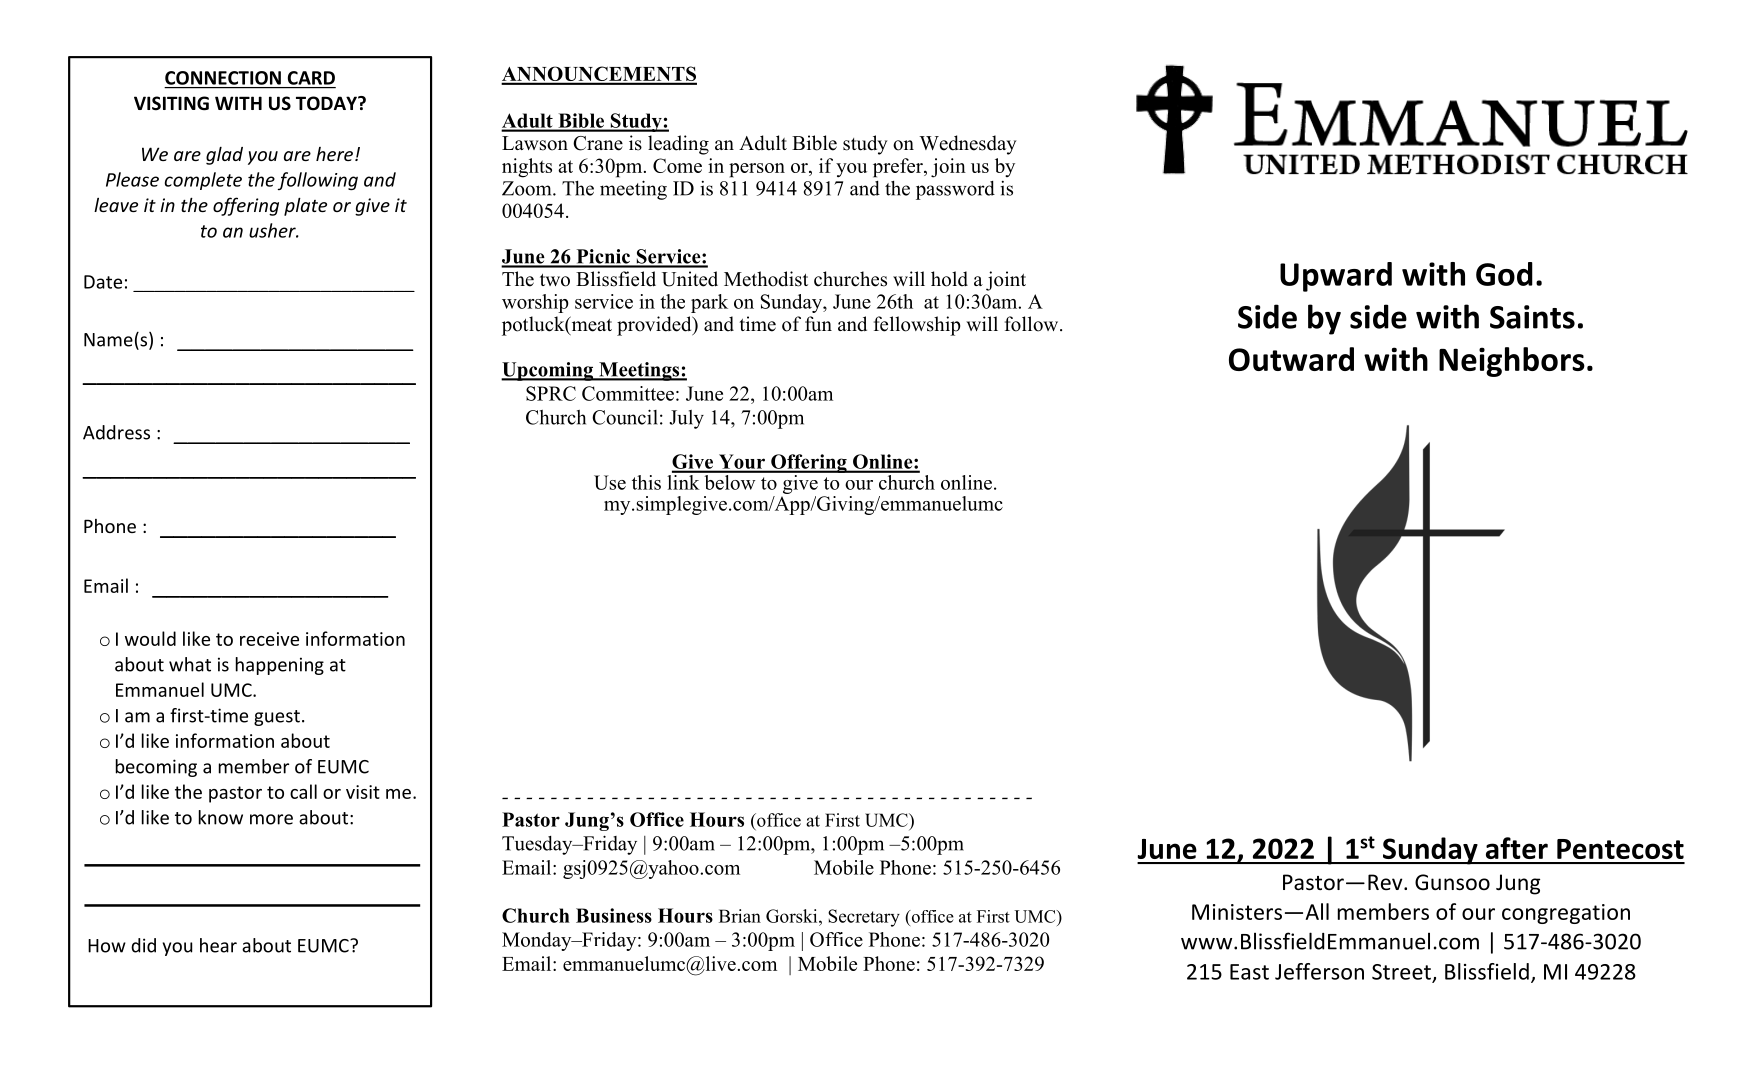  Describe the element at coordinates (899, 168) in the image. I see `prefer` at that location.
